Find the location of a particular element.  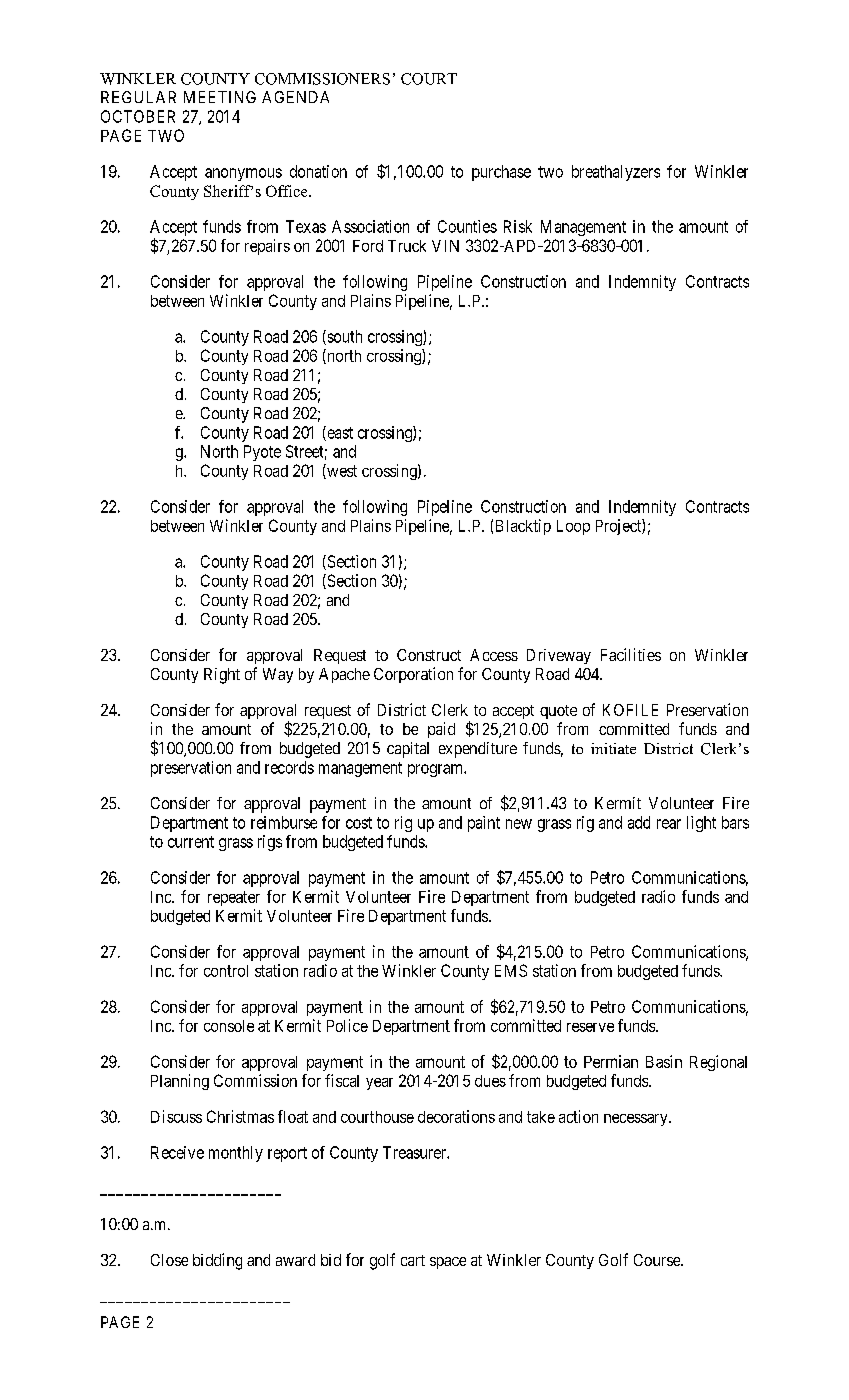

MEETING is located at coordinates (220, 97).
